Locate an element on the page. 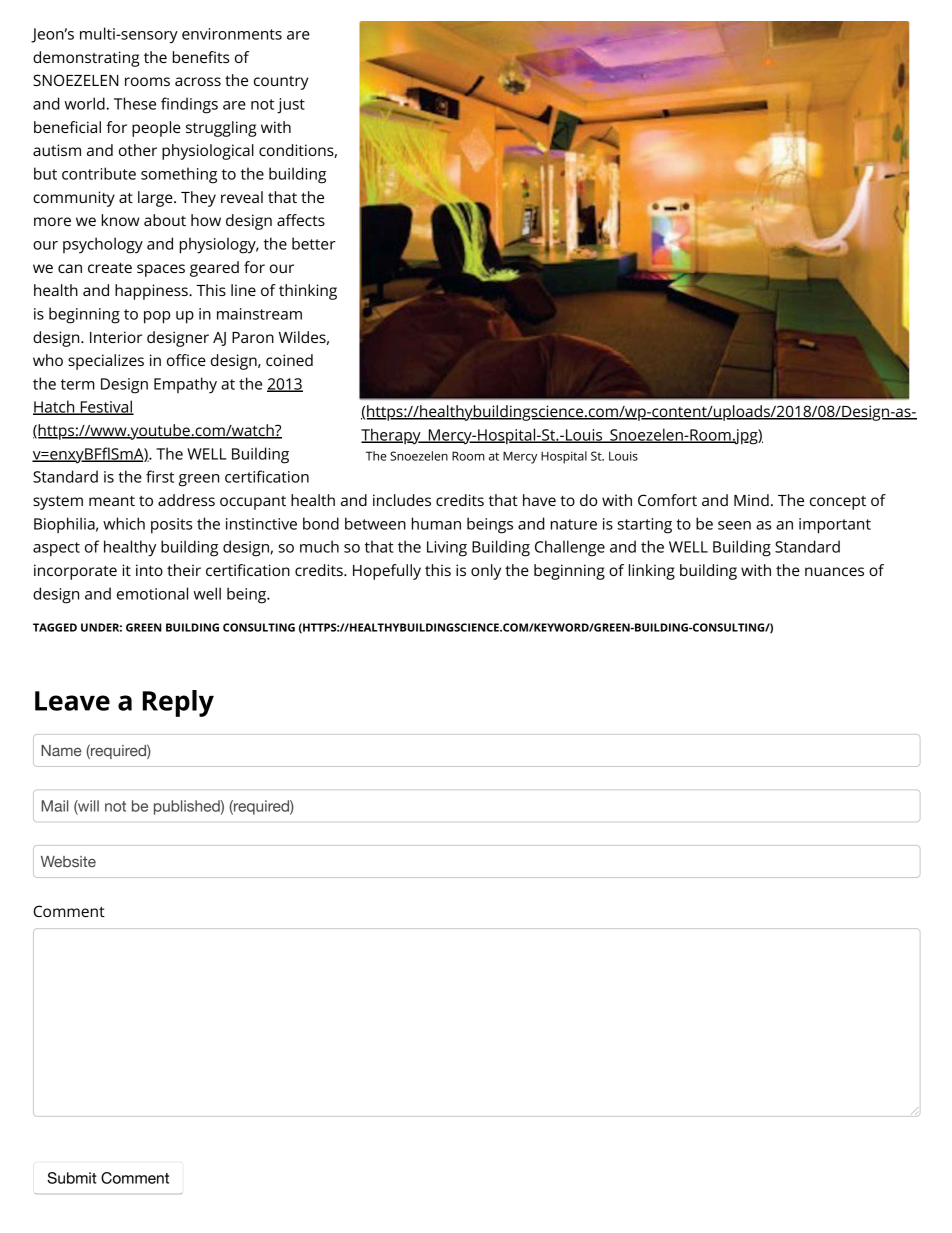 The image size is (952, 1233). Challenge is located at coordinates (570, 548).
